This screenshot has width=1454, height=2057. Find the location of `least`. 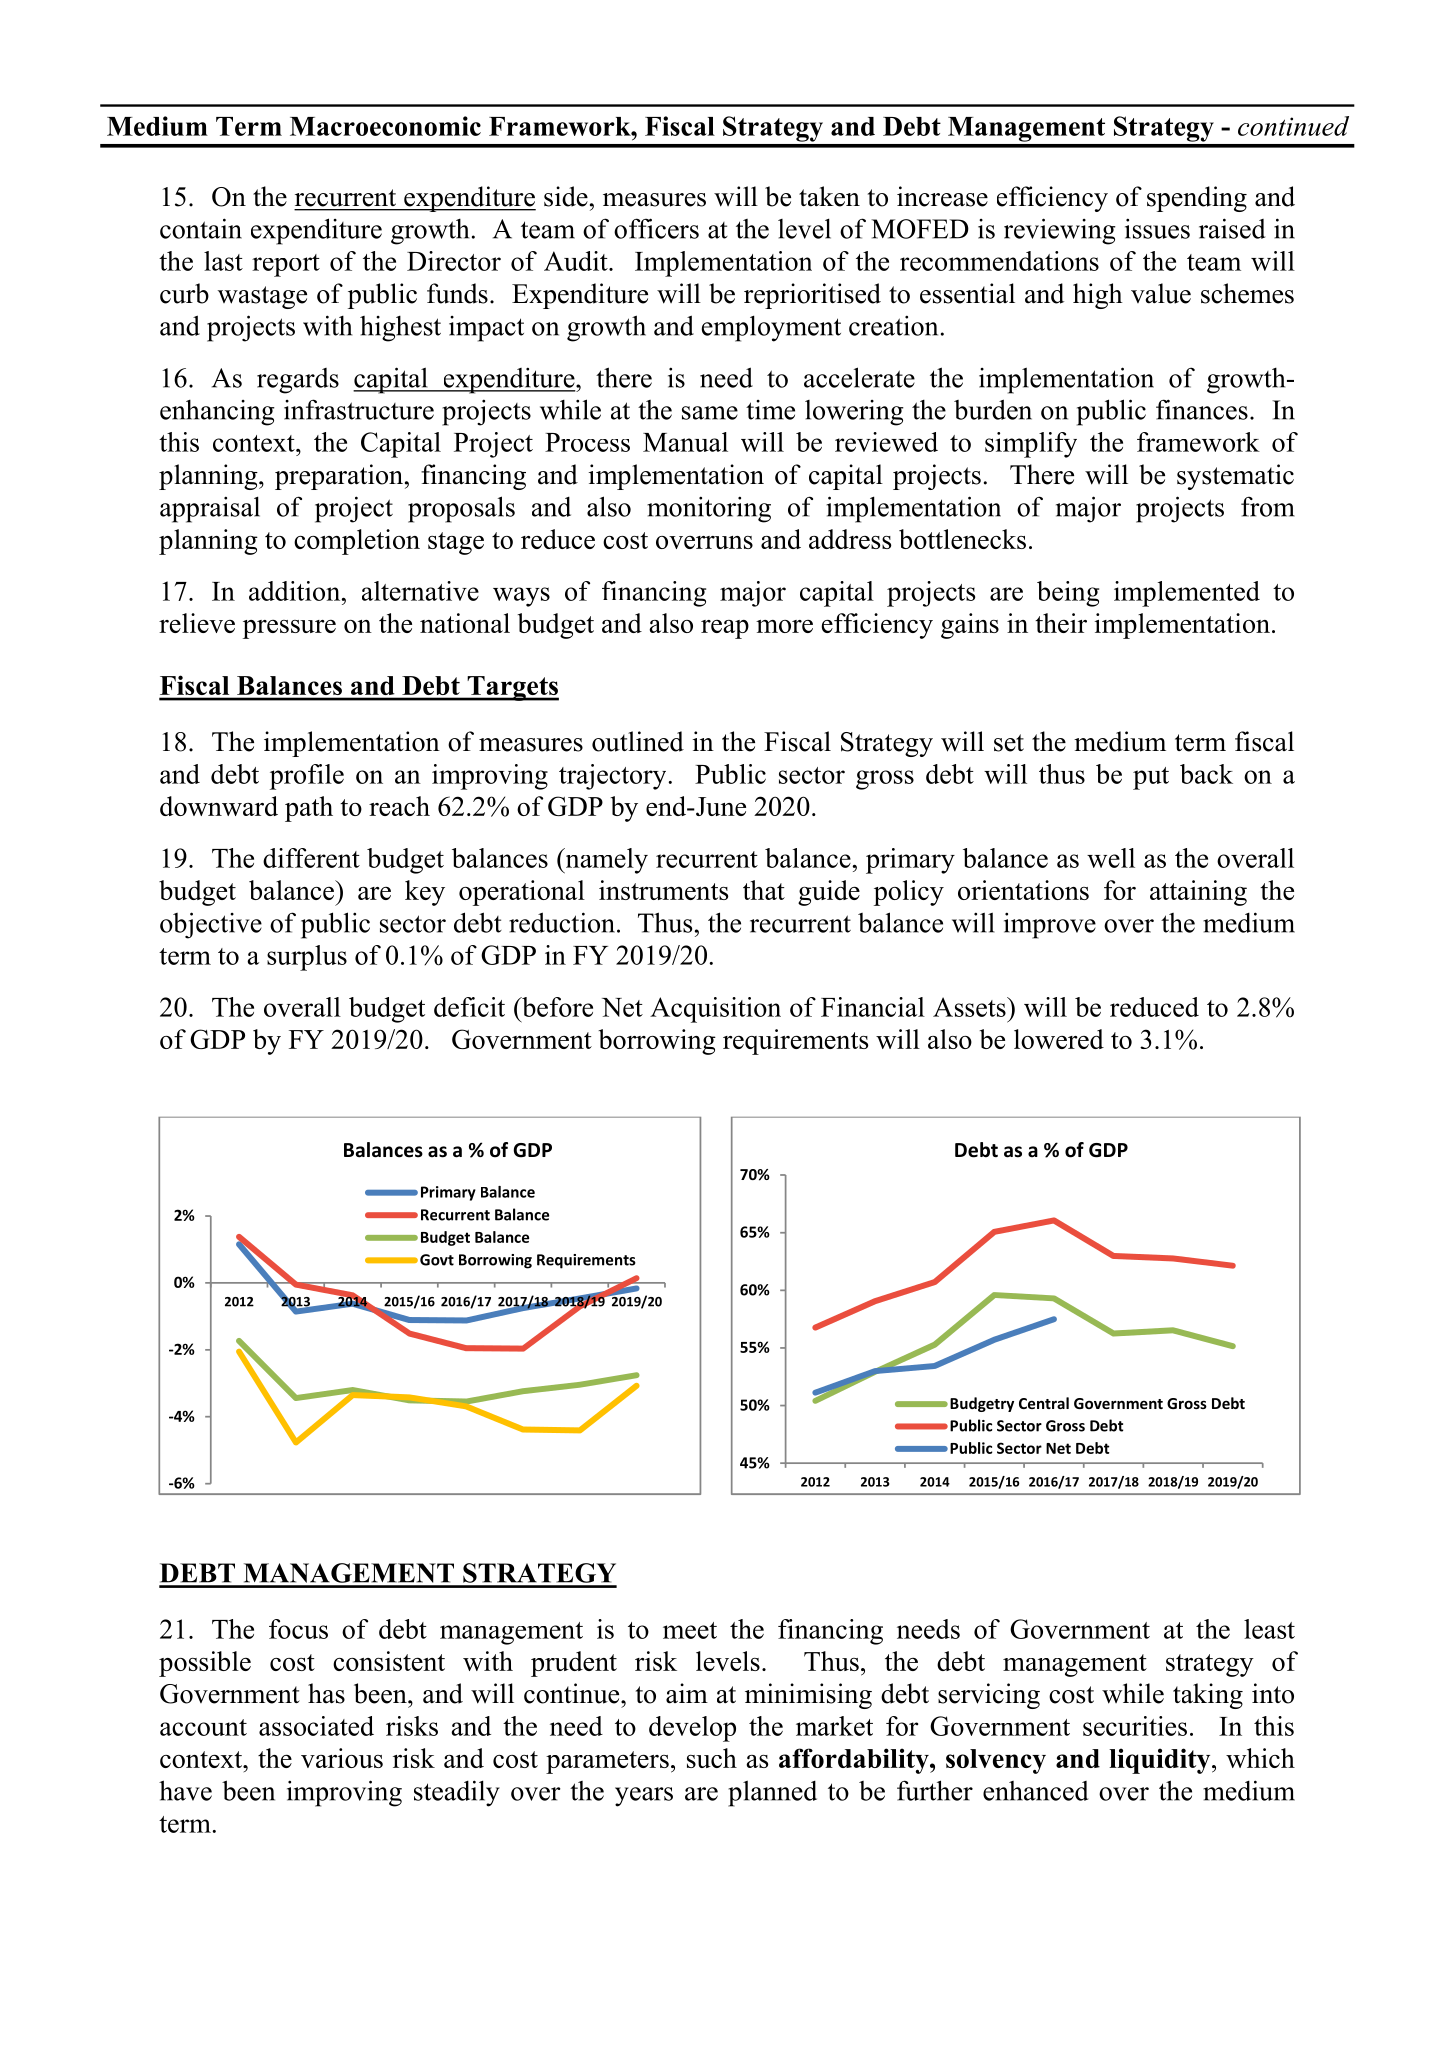

least is located at coordinates (1269, 1629).
